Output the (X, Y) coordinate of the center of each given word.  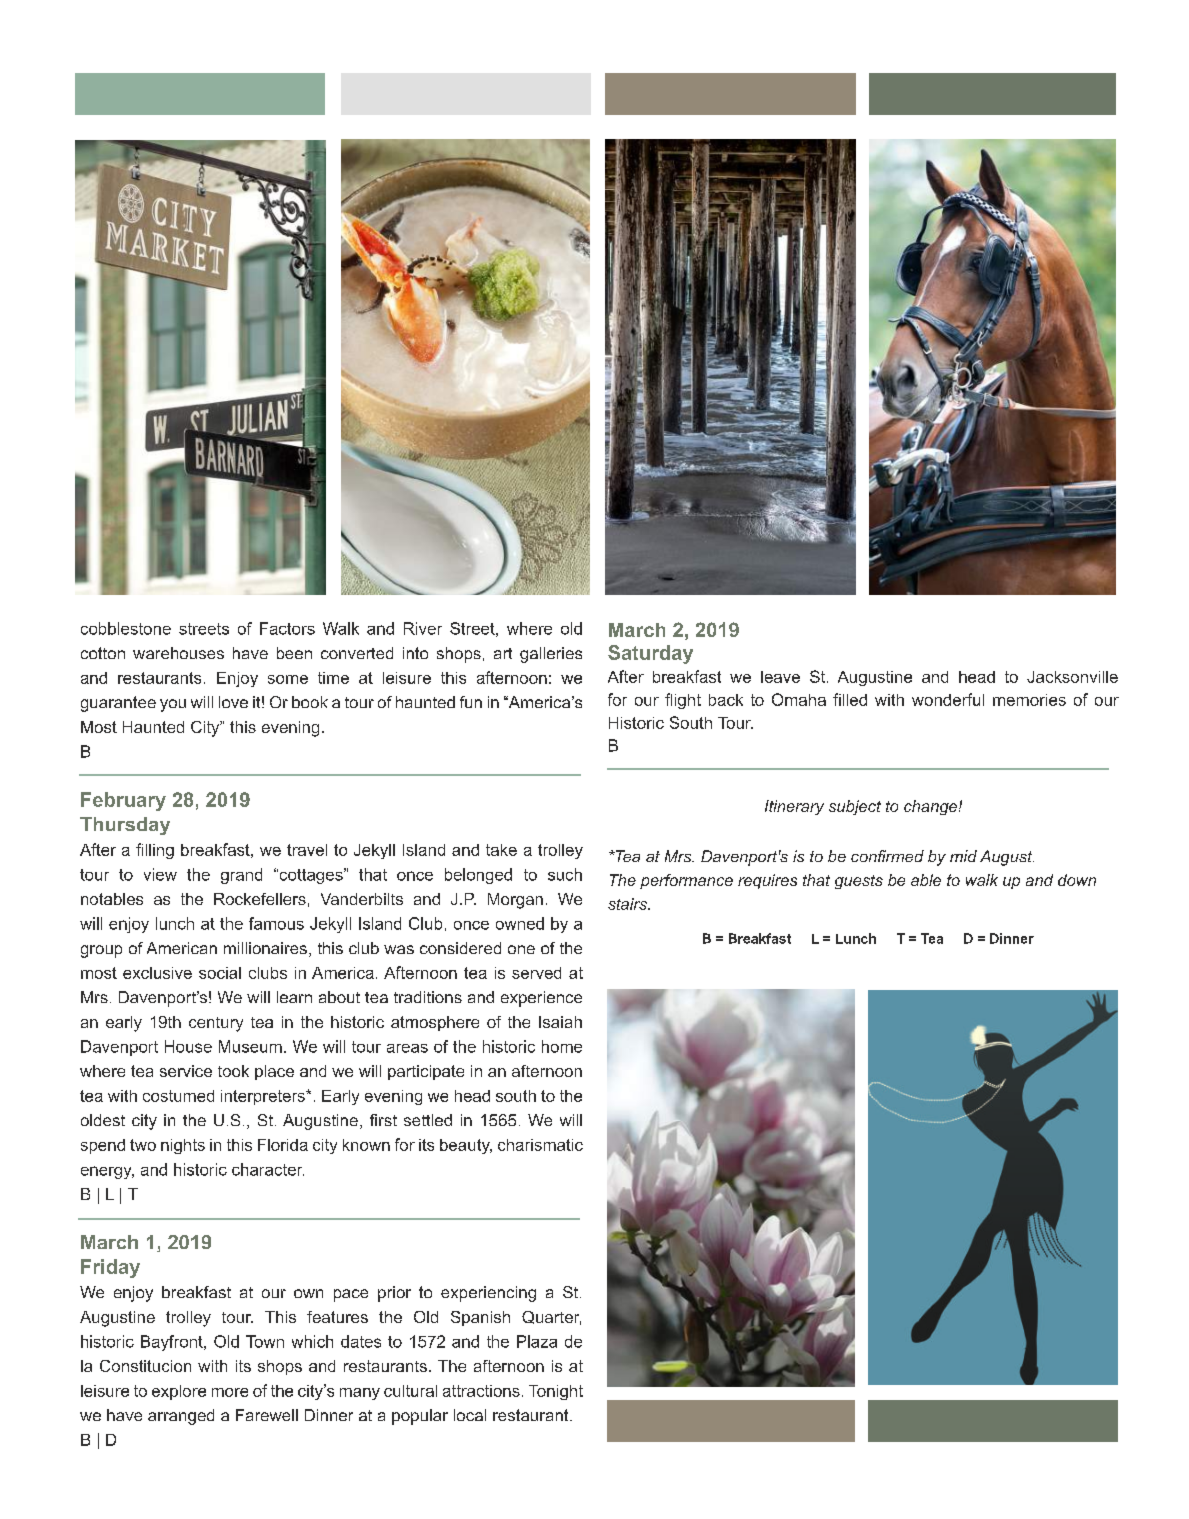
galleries (551, 655)
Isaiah (560, 1022)
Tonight (556, 1392)
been (294, 653)
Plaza (537, 1341)
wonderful (948, 699)
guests (859, 882)
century (216, 1024)
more (230, 1392)
